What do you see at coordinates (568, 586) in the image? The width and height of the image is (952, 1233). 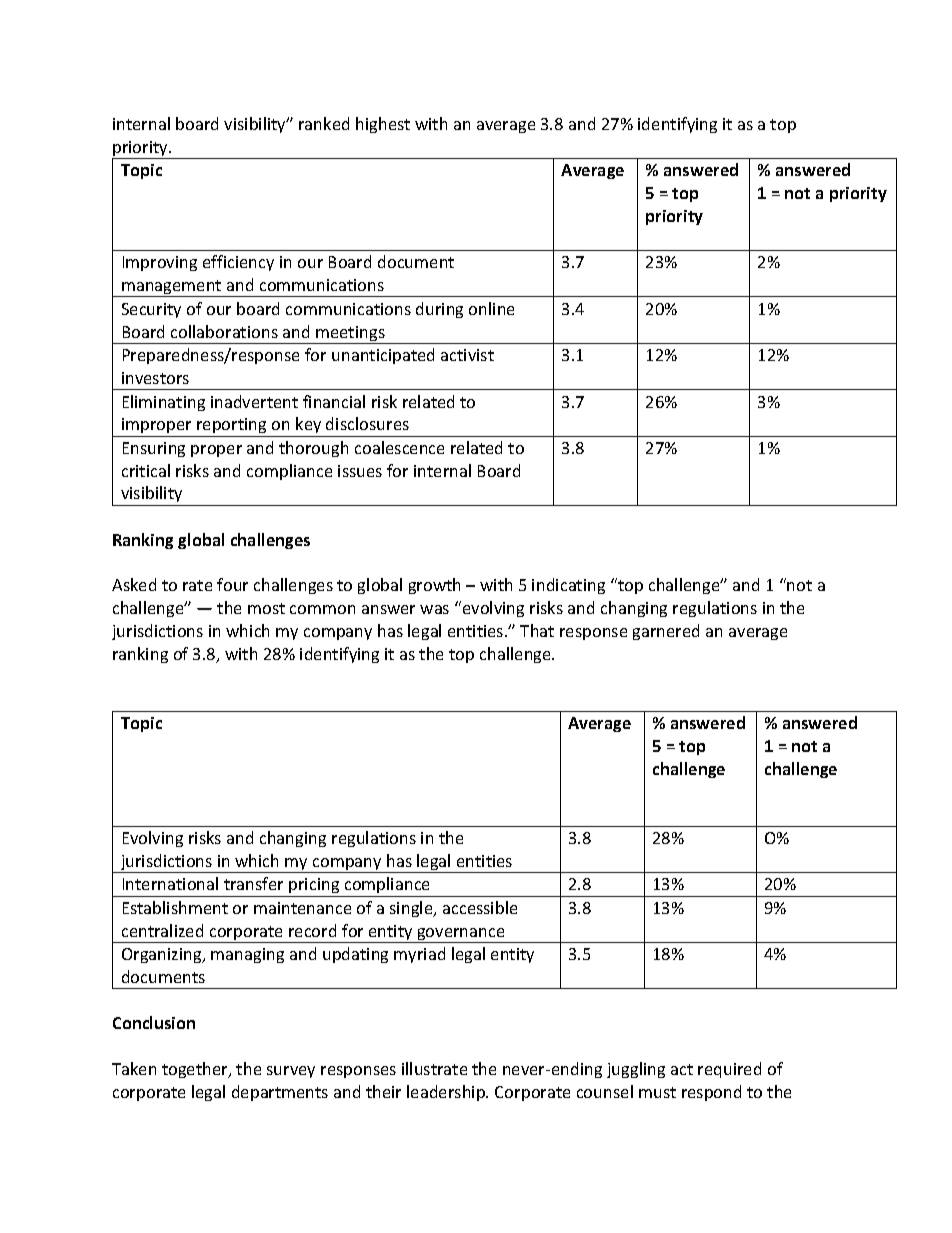 I see `indicating` at bounding box center [568, 586].
